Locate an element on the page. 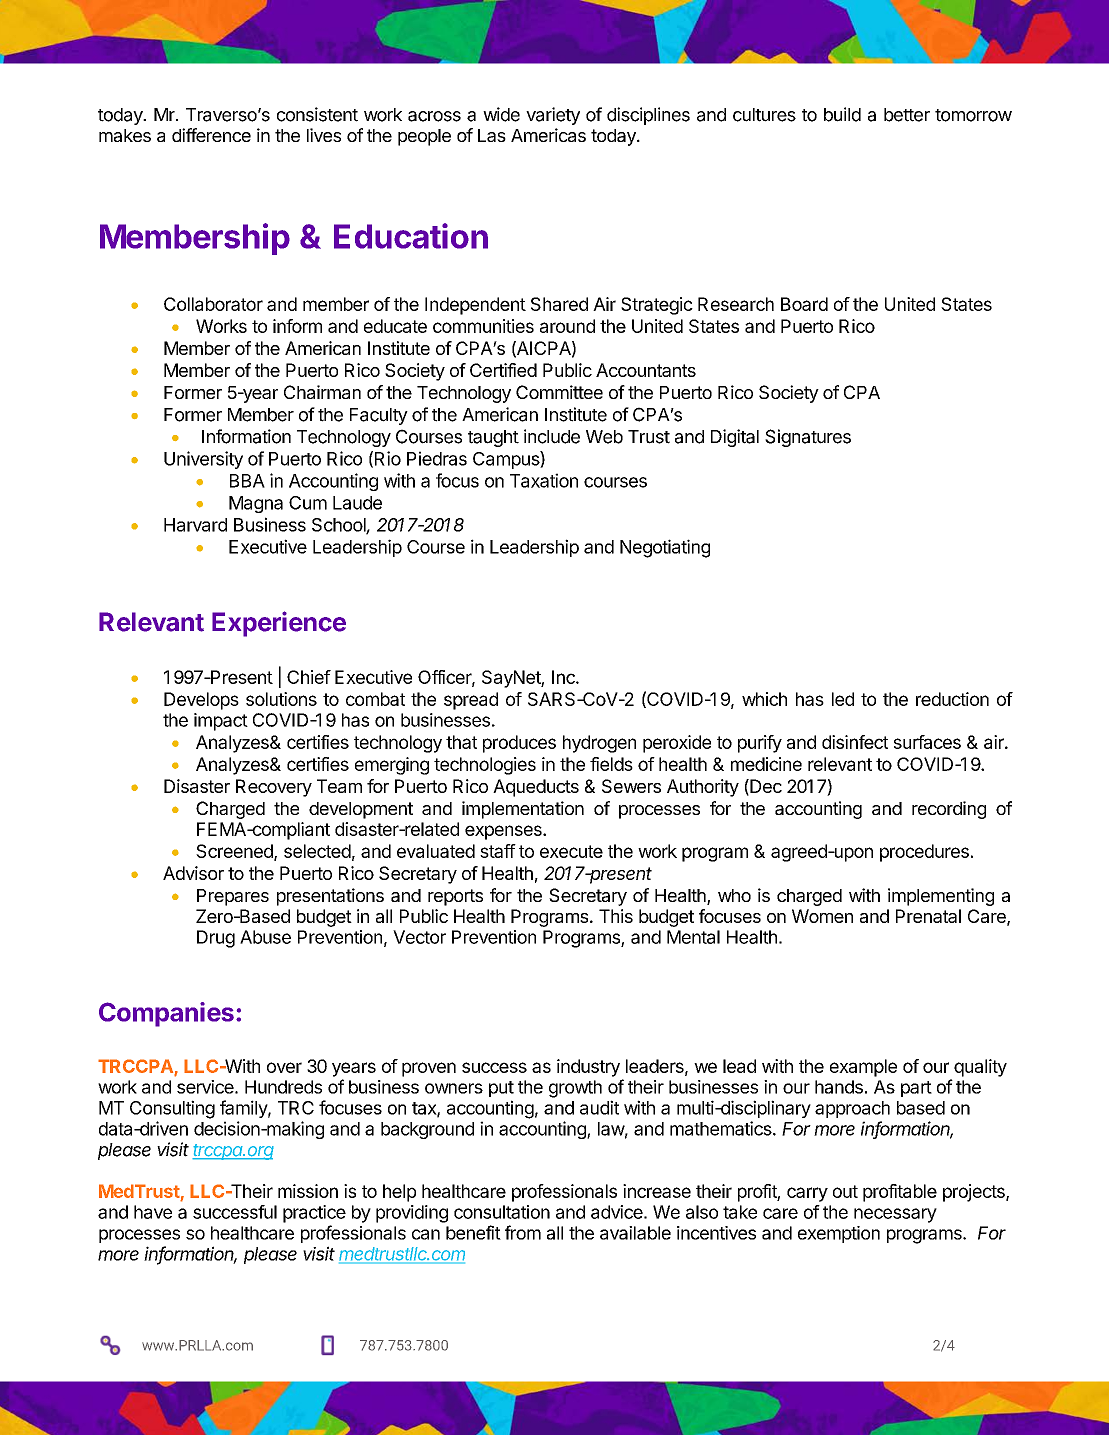 This image has width=1109, height=1435. better is located at coordinates (907, 115).
